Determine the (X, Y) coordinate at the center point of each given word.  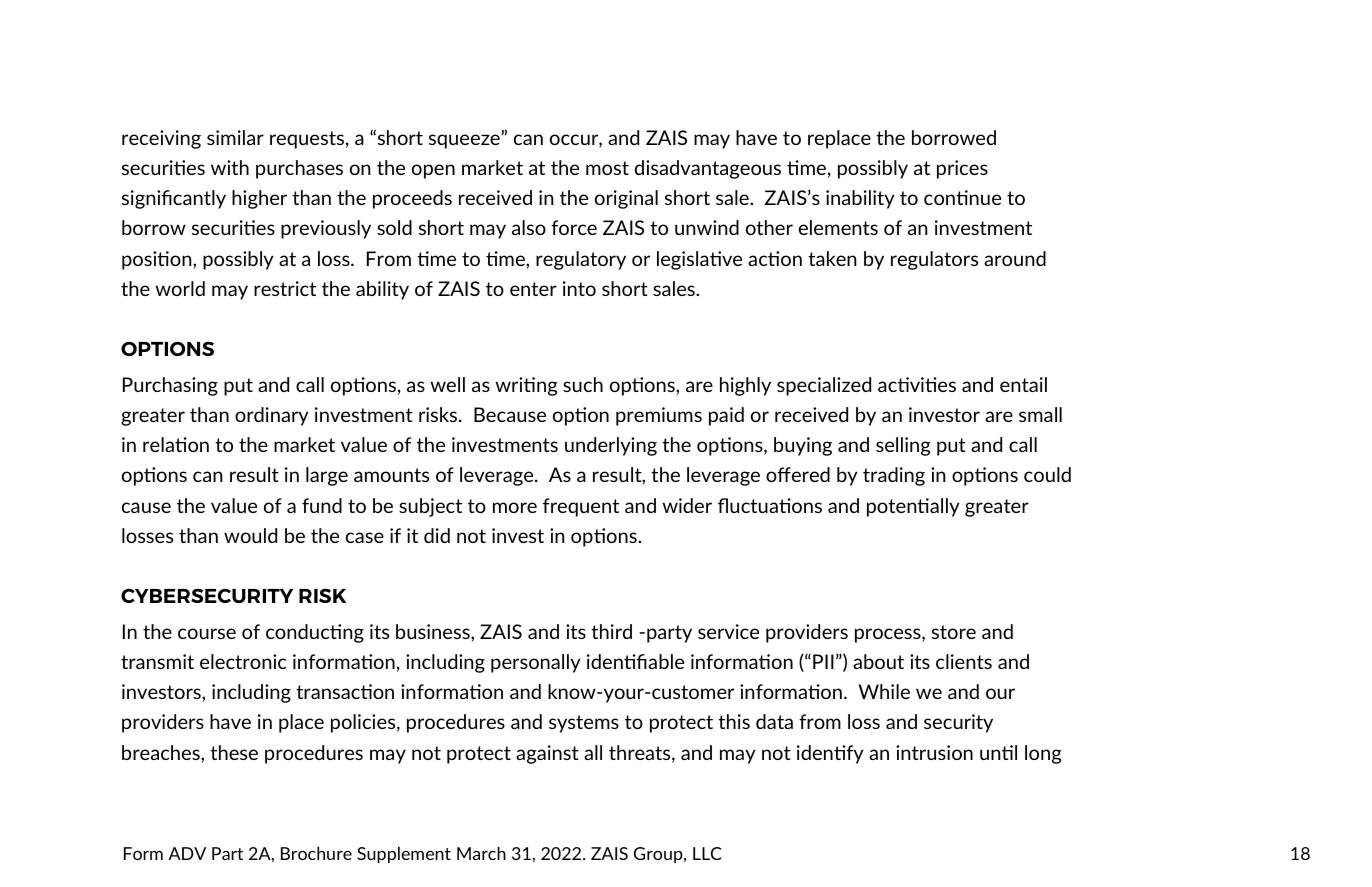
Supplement (404, 855)
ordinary (272, 416)
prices (962, 169)
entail (1023, 384)
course (207, 633)
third (611, 631)
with (230, 167)
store (954, 632)
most (607, 168)
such (583, 384)
